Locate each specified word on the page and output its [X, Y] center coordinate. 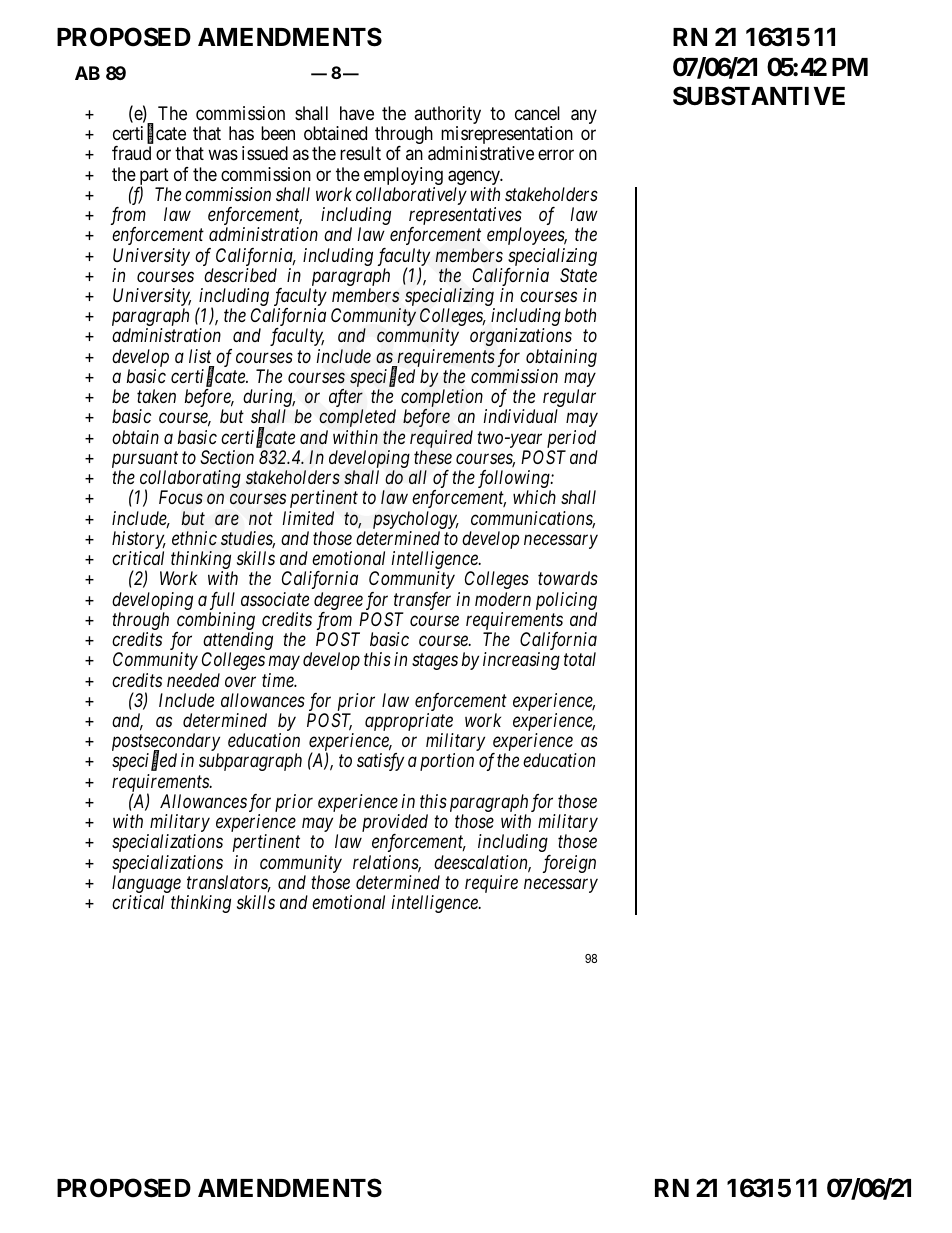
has [241, 133]
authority [447, 116]
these [433, 457]
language [146, 885]
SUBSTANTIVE [759, 96]
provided [395, 824]
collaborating [189, 480]
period [571, 439]
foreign [569, 864]
